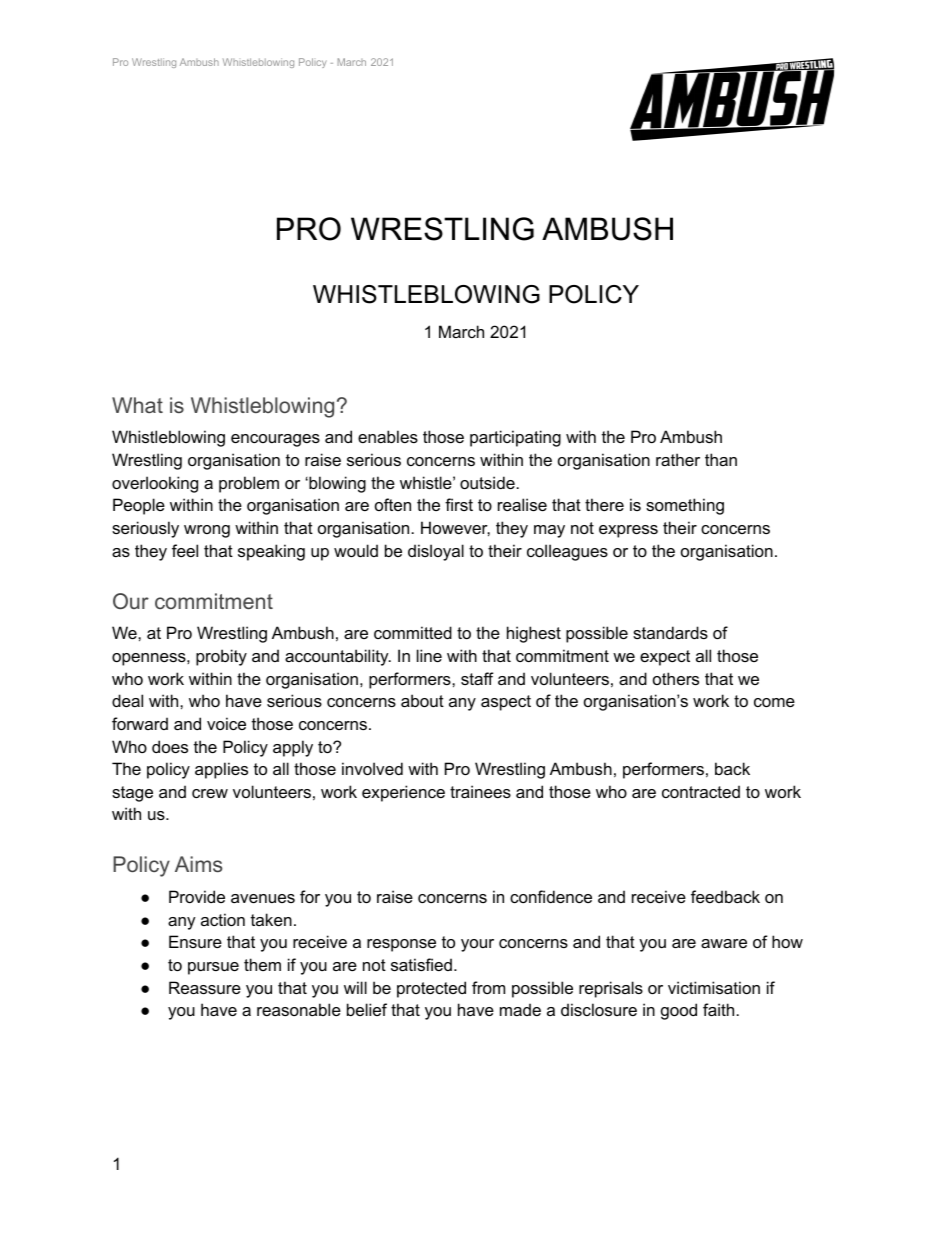 The height and width of the document is (1233, 952). What do you see at coordinates (665, 658) in the document?
I see `expect` at bounding box center [665, 658].
